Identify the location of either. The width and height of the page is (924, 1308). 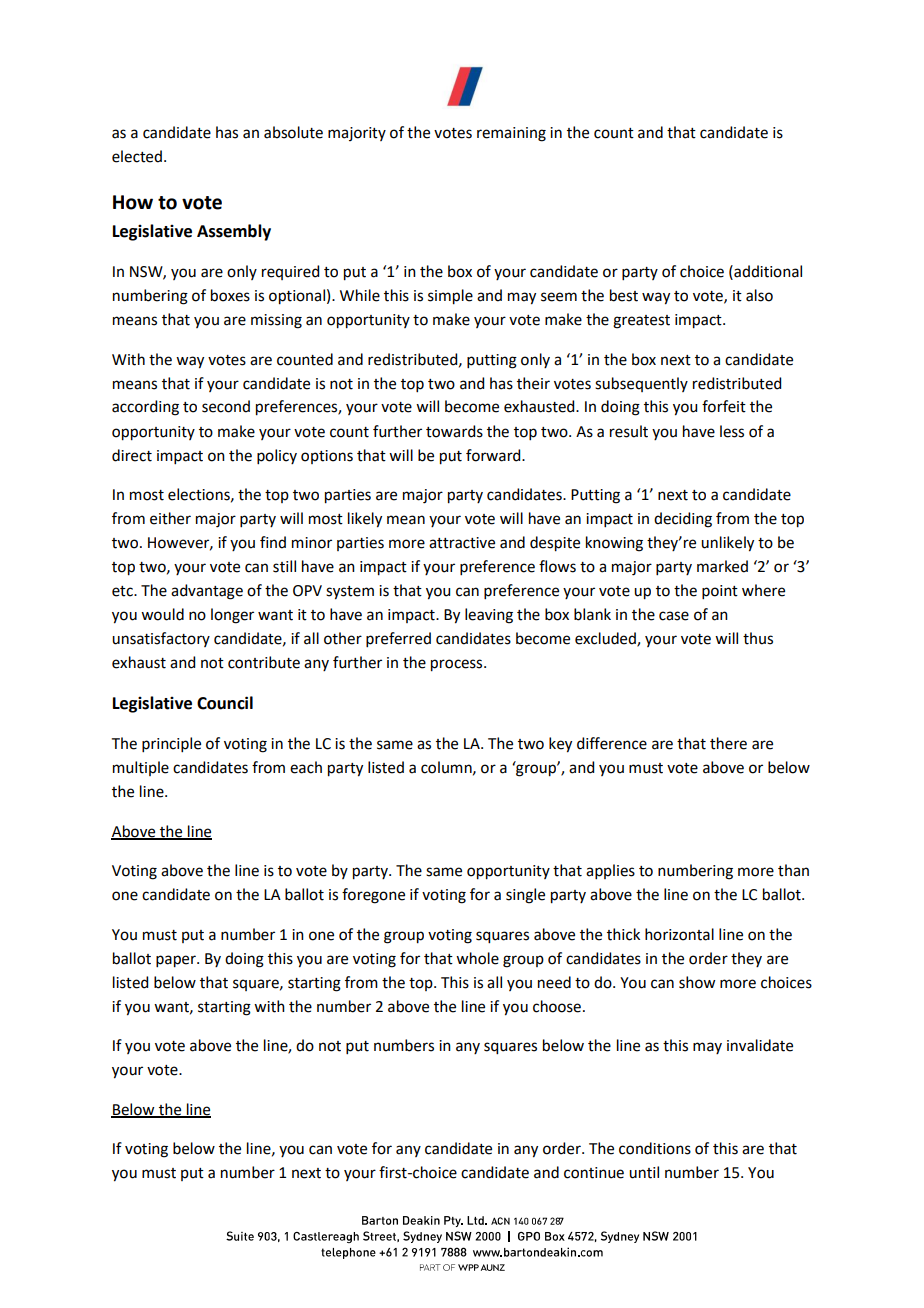
(170, 518).
